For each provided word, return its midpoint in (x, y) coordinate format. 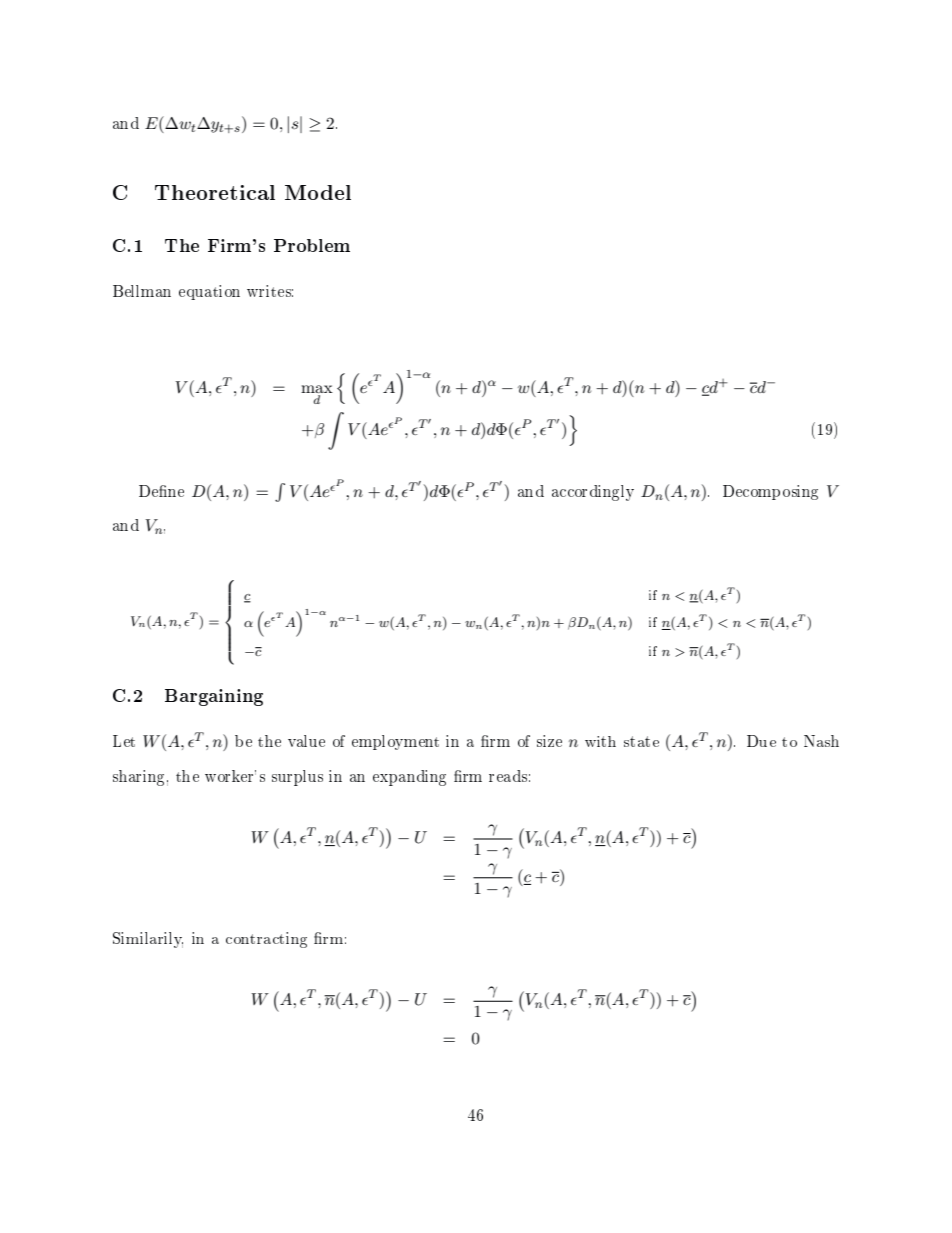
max (317, 389)
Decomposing (770, 492)
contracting (266, 940)
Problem (312, 245)
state (641, 741)
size (549, 741)
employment (395, 742)
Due (761, 741)
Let (124, 741)
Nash (821, 741)
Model (318, 192)
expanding (409, 778)
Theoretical (215, 192)
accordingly (593, 493)
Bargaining (214, 697)
